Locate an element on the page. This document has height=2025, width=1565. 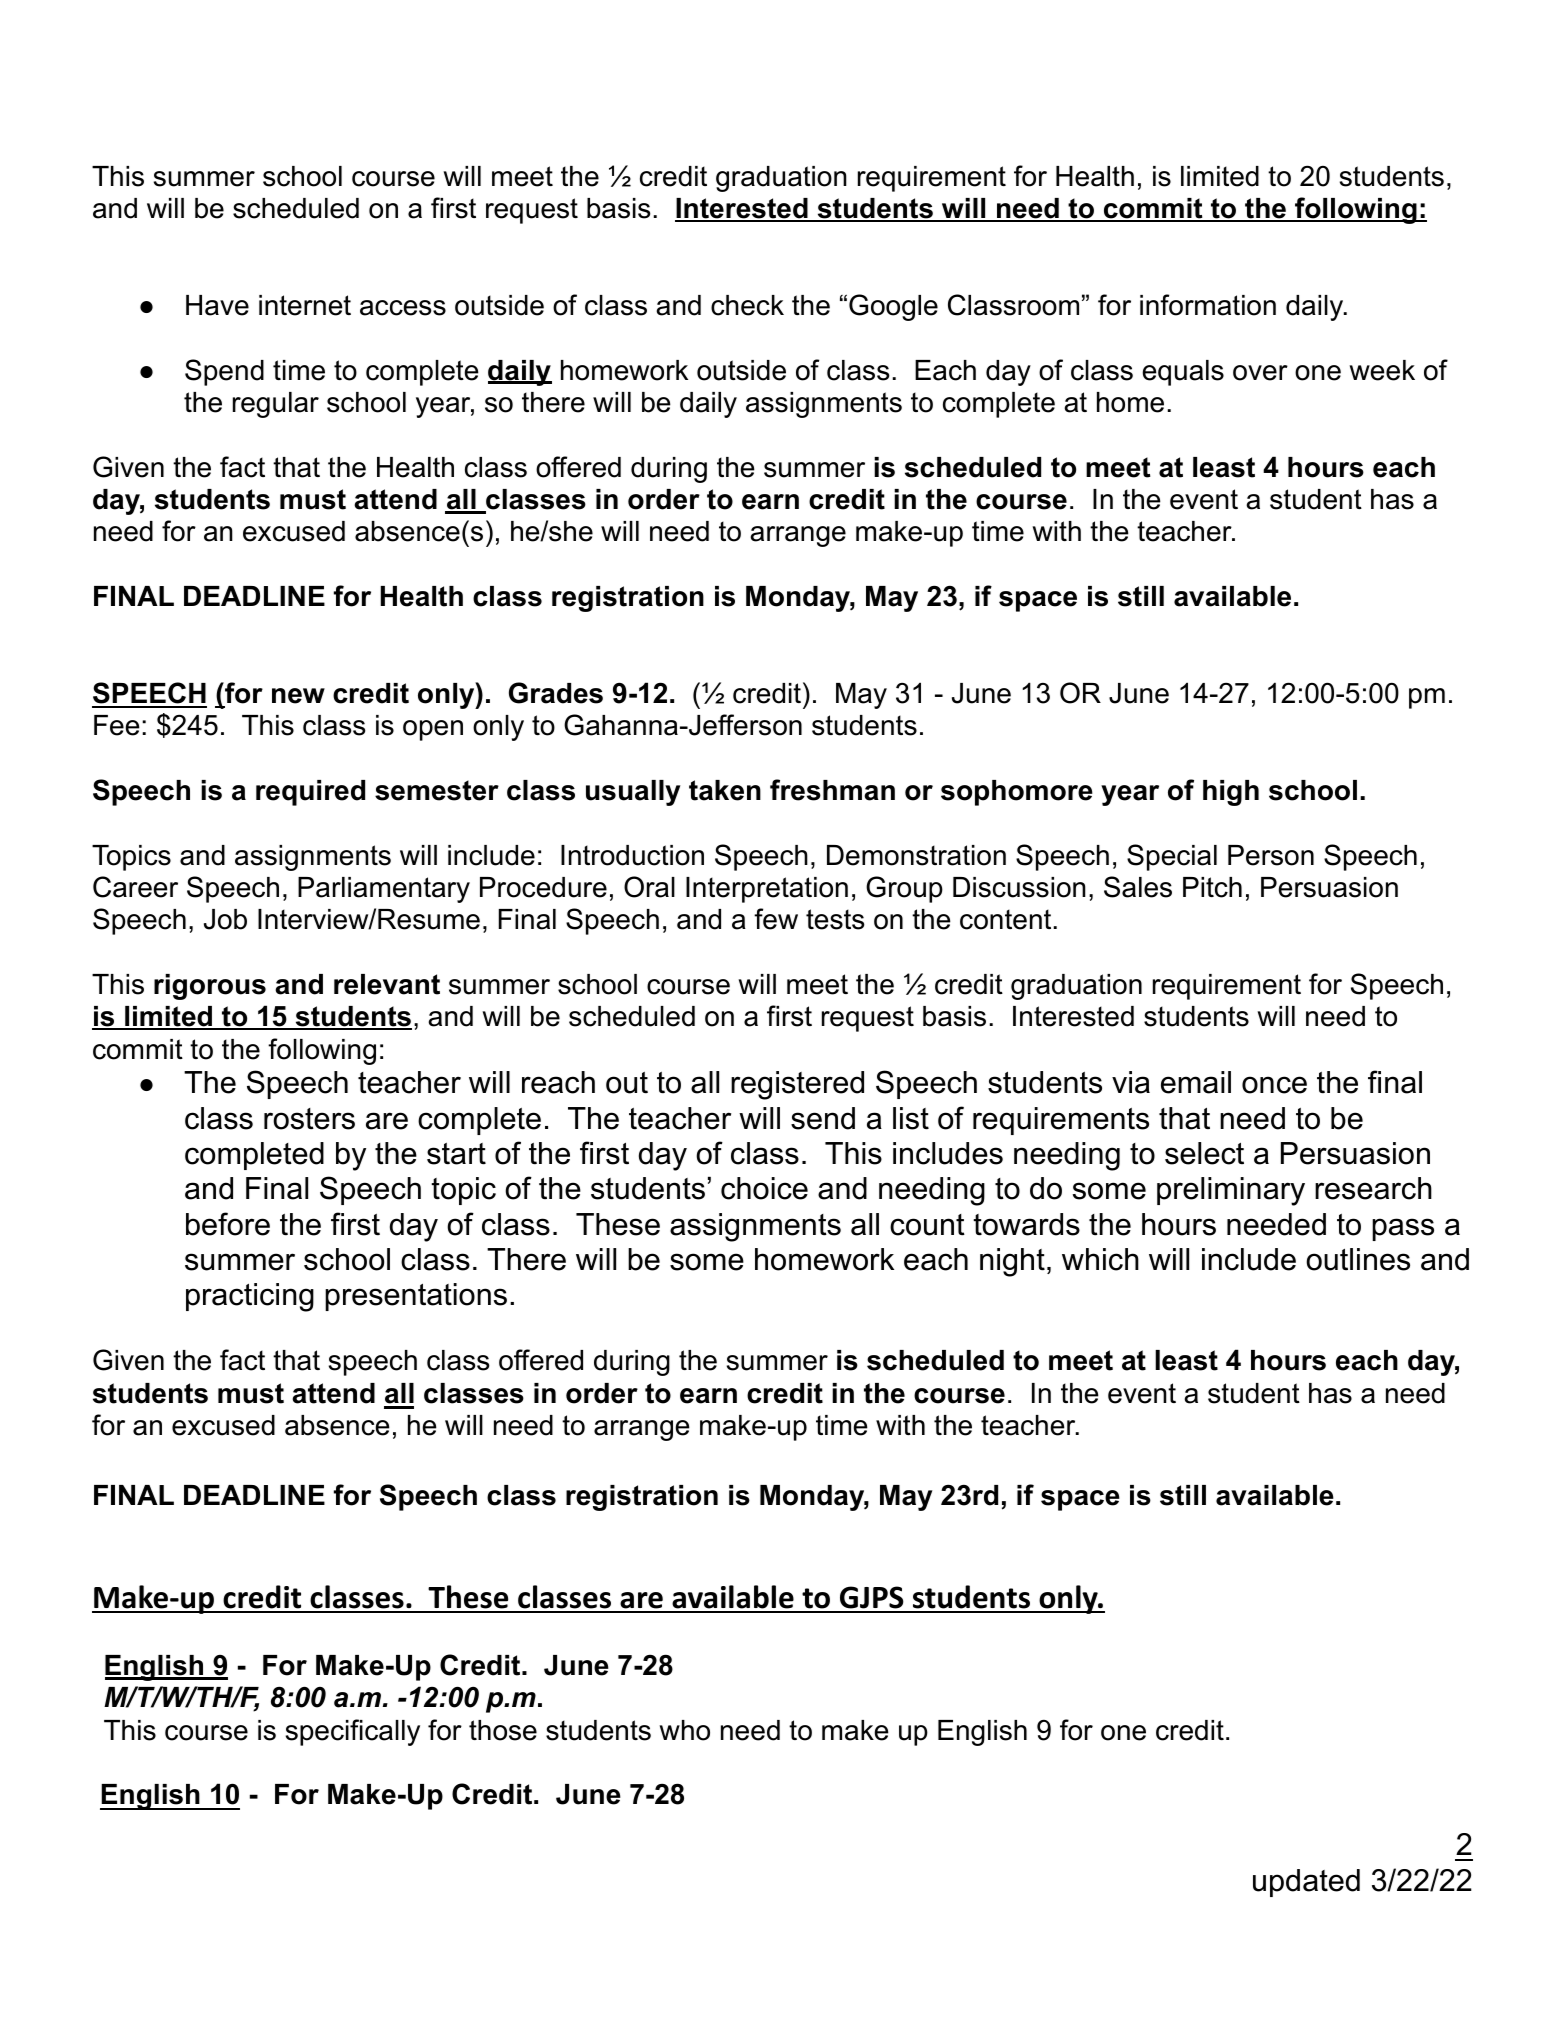
over is located at coordinates (1260, 373).
